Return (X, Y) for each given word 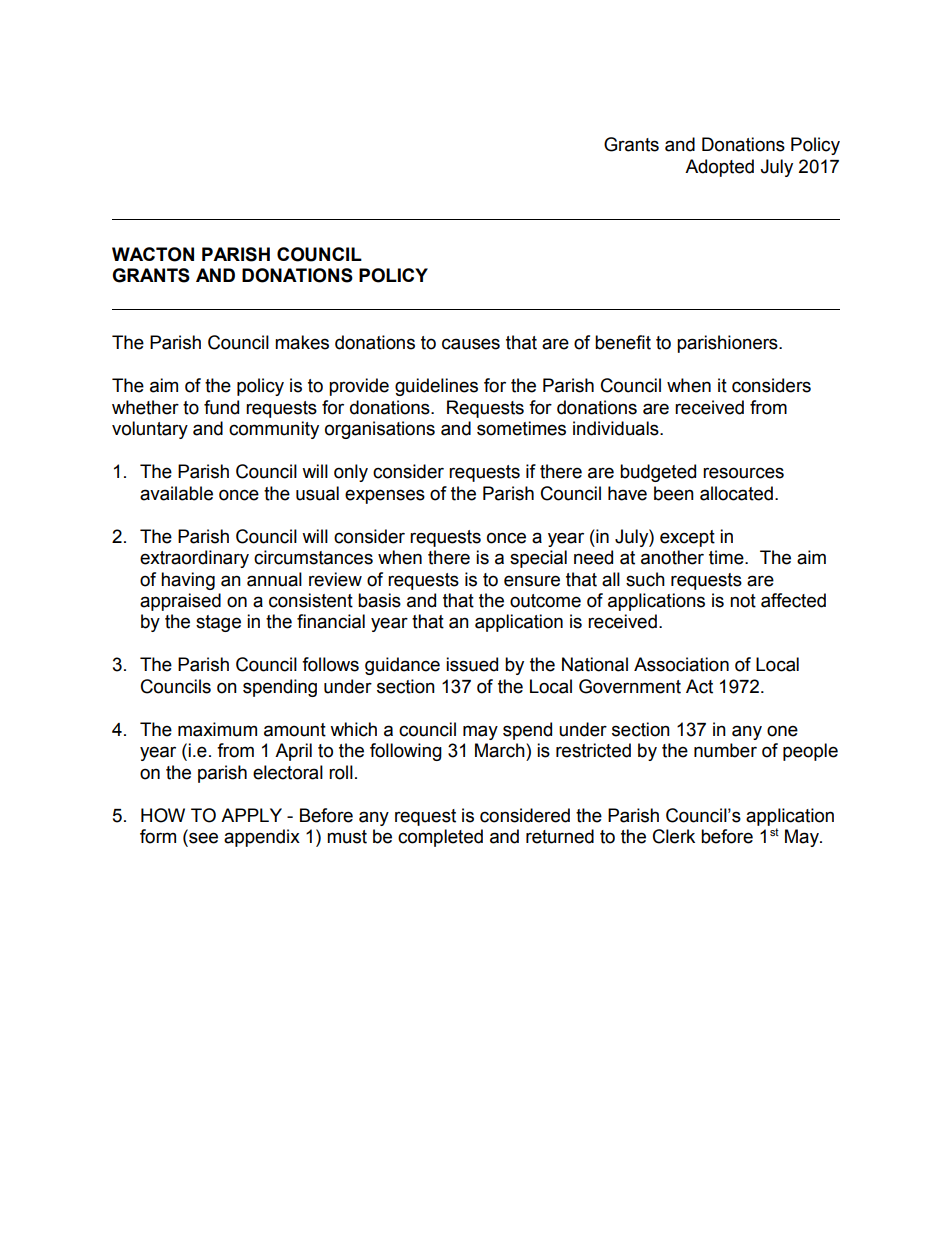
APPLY (251, 815)
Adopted (719, 168)
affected (793, 600)
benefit (623, 342)
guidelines (436, 387)
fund (221, 407)
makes (302, 342)
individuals (617, 428)
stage (218, 623)
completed (440, 838)
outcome (545, 601)
